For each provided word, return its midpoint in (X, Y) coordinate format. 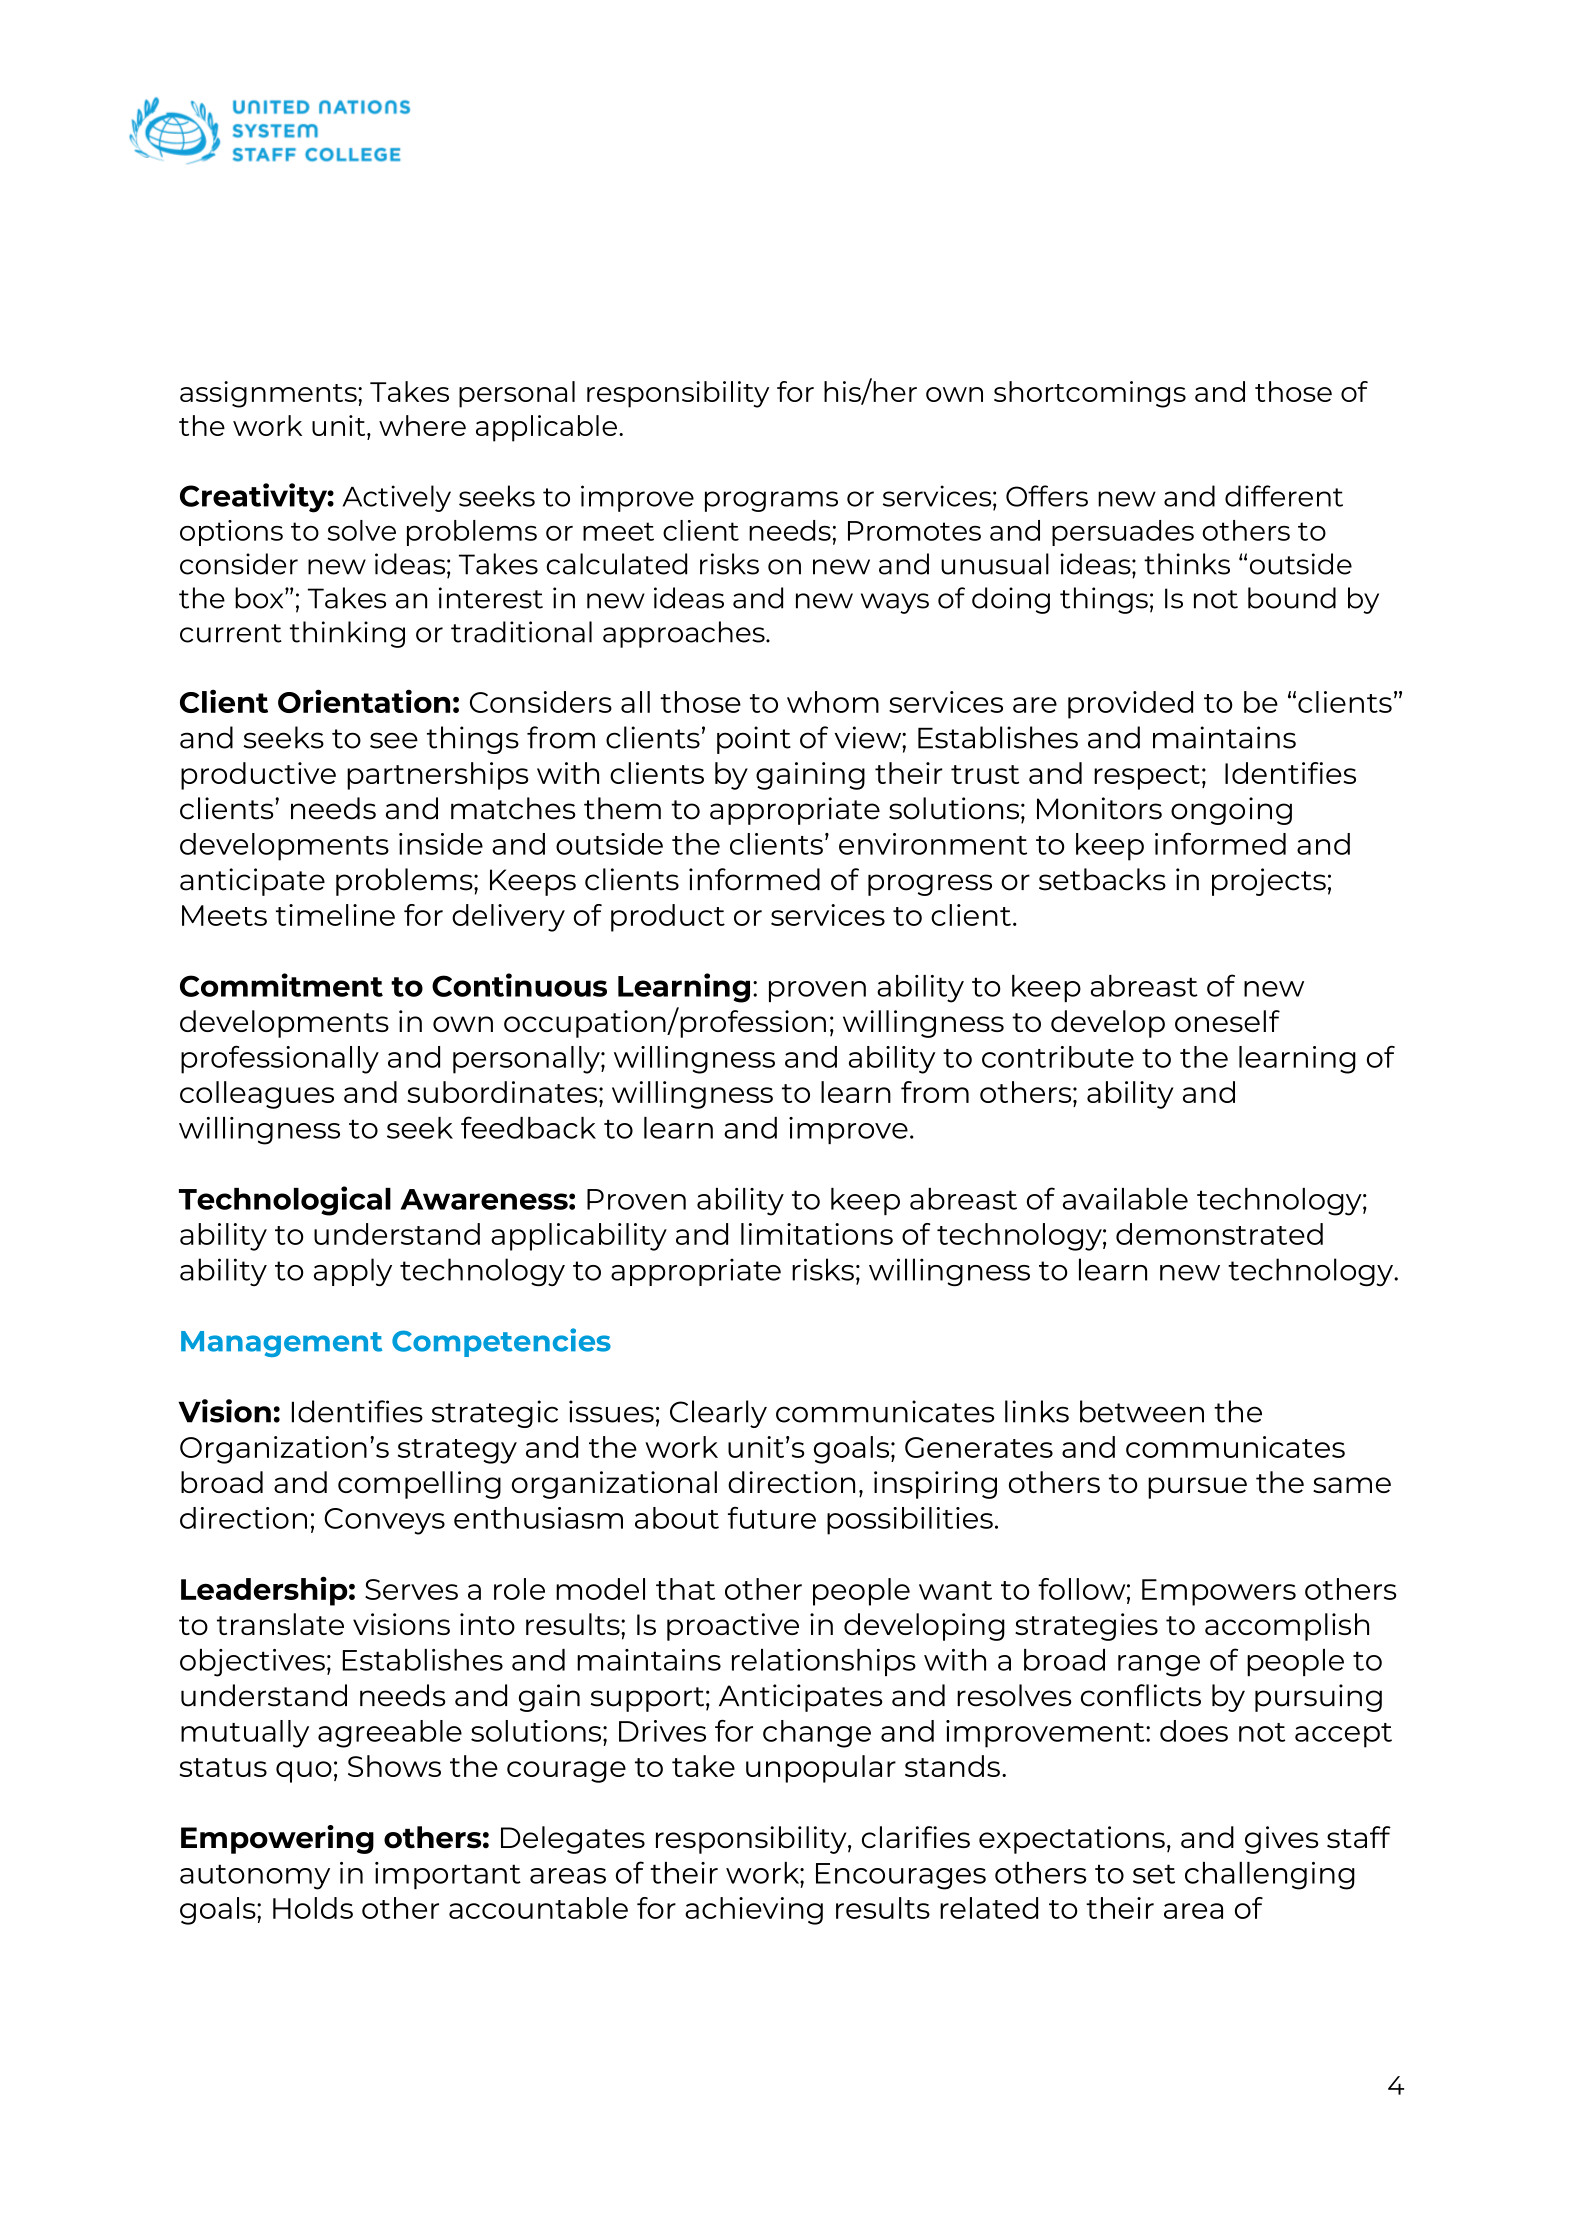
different (1284, 496)
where (422, 425)
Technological (285, 1201)
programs (771, 501)
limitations (817, 1234)
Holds (313, 1908)
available (1125, 1199)
